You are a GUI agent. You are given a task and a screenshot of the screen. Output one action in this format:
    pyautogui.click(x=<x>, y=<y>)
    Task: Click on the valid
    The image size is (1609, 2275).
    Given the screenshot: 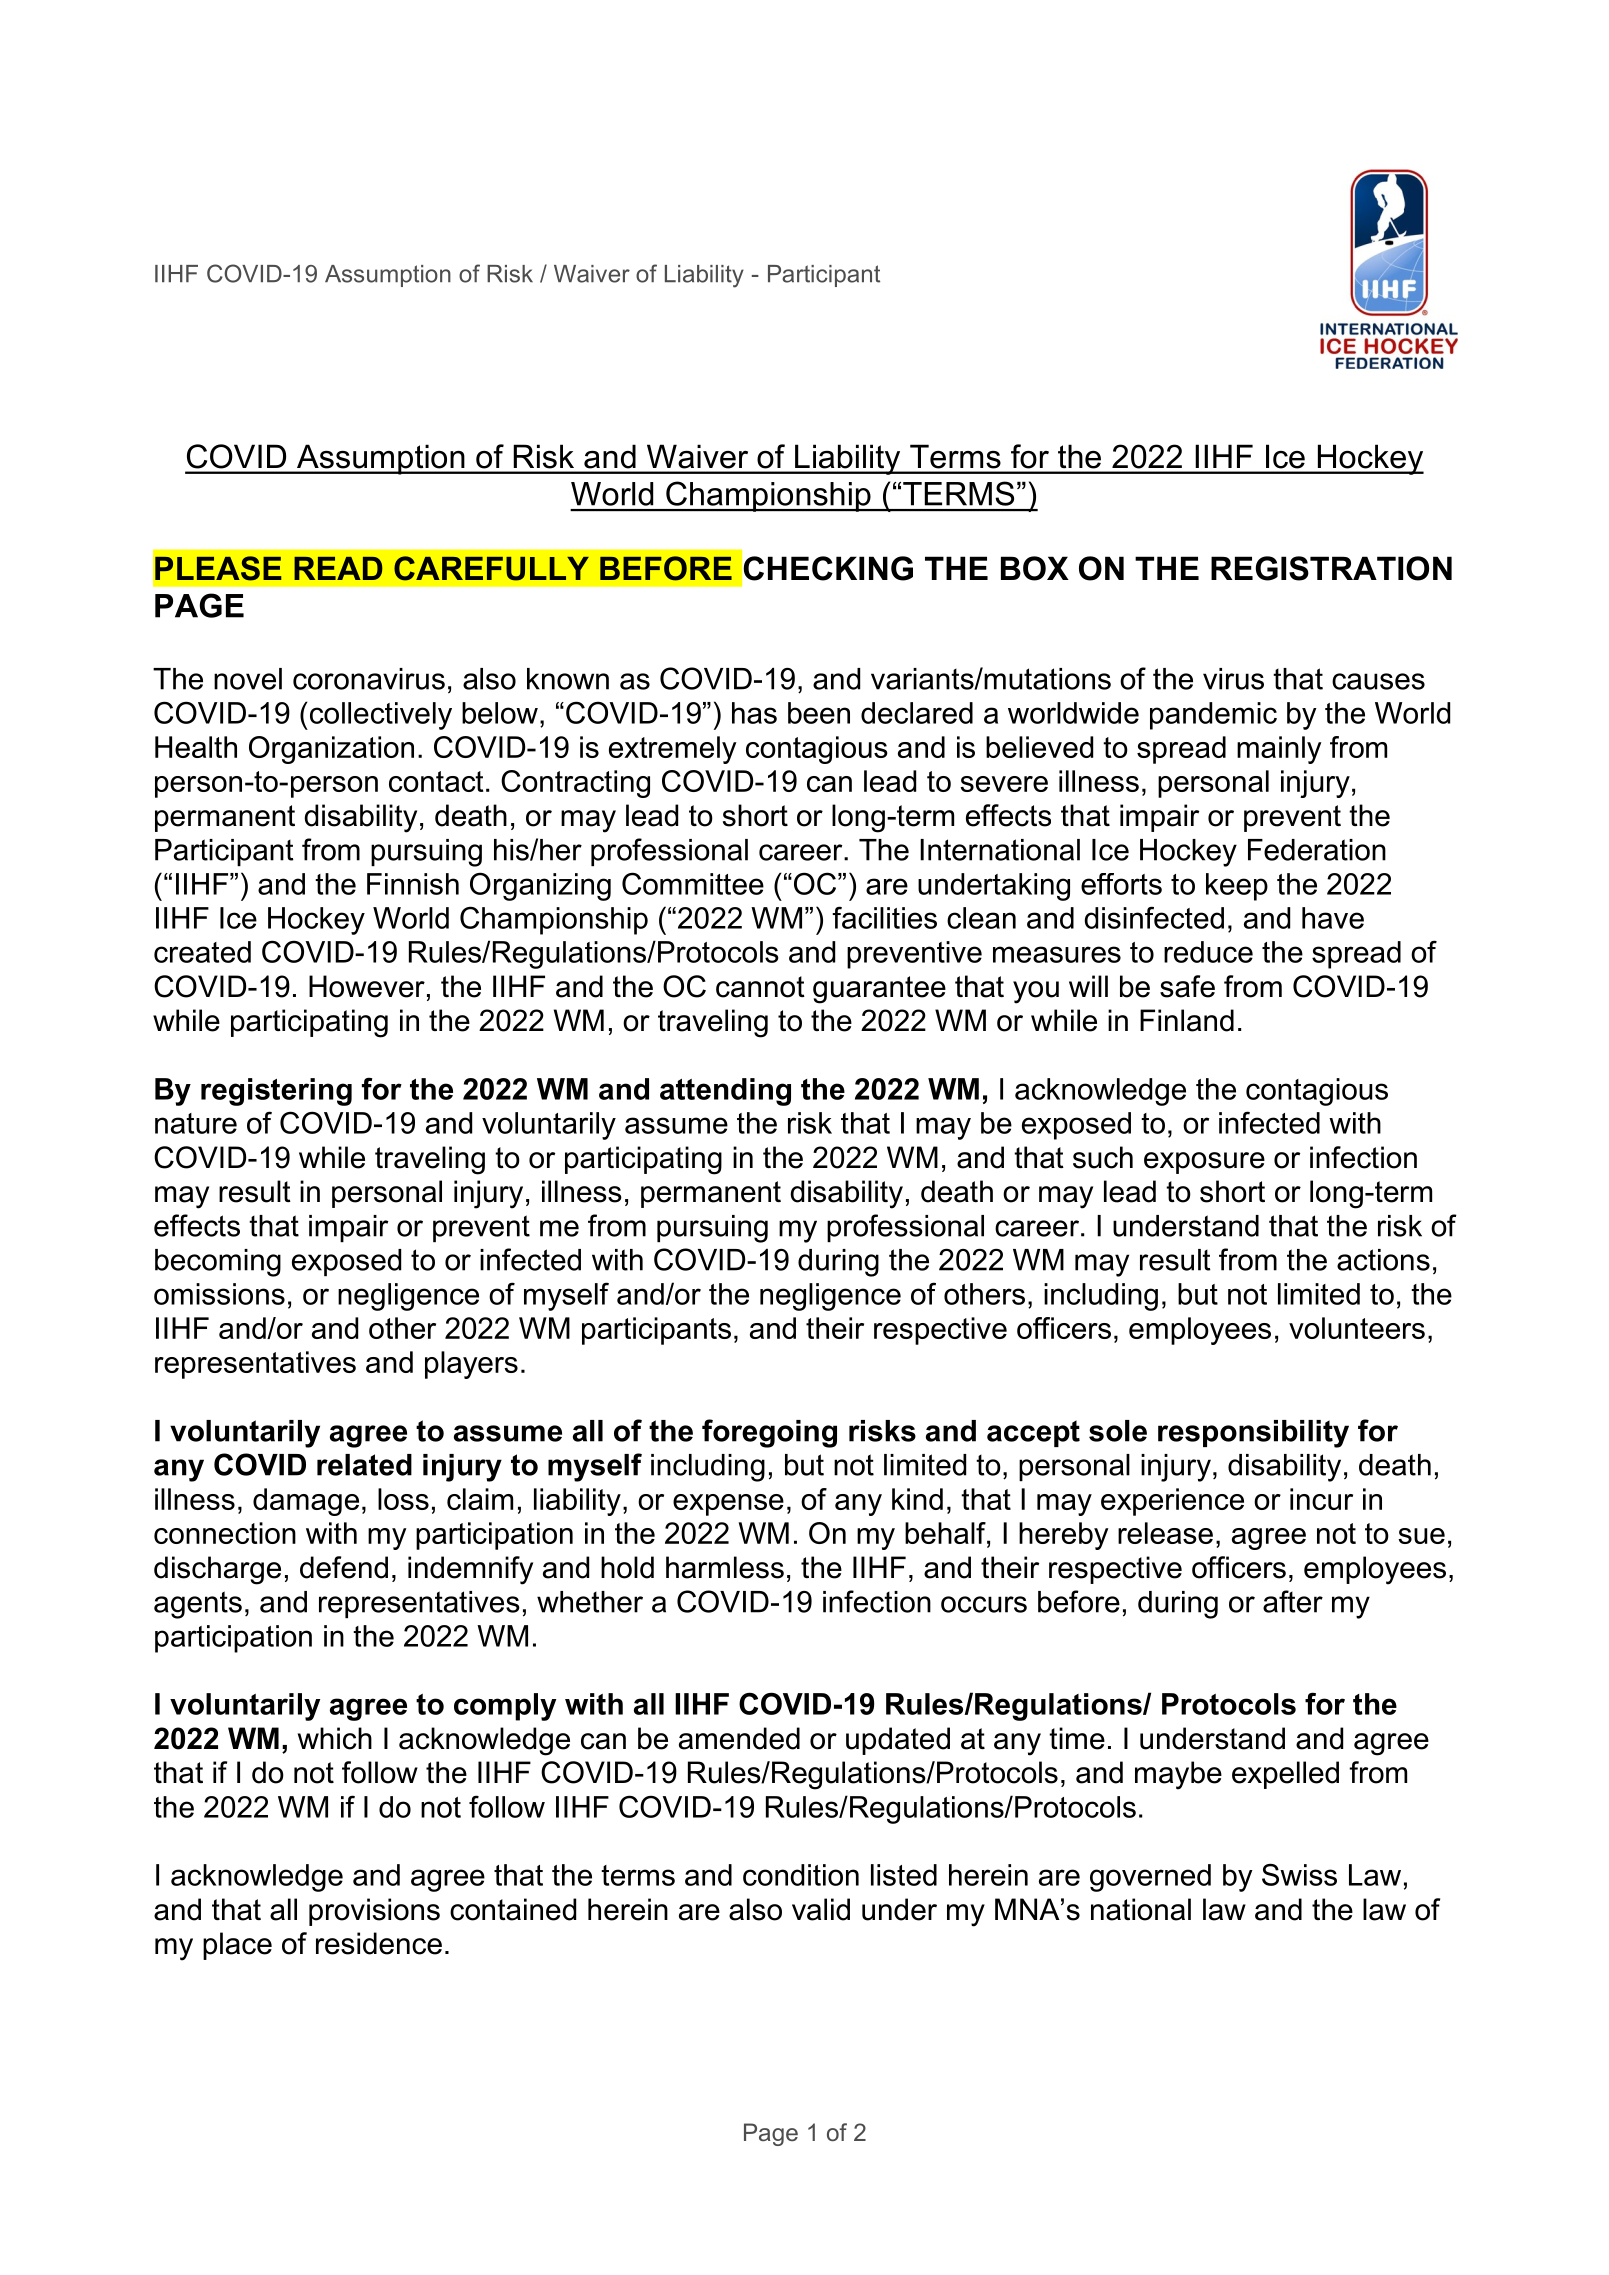 What is the action you would take?
    pyautogui.click(x=821, y=1909)
